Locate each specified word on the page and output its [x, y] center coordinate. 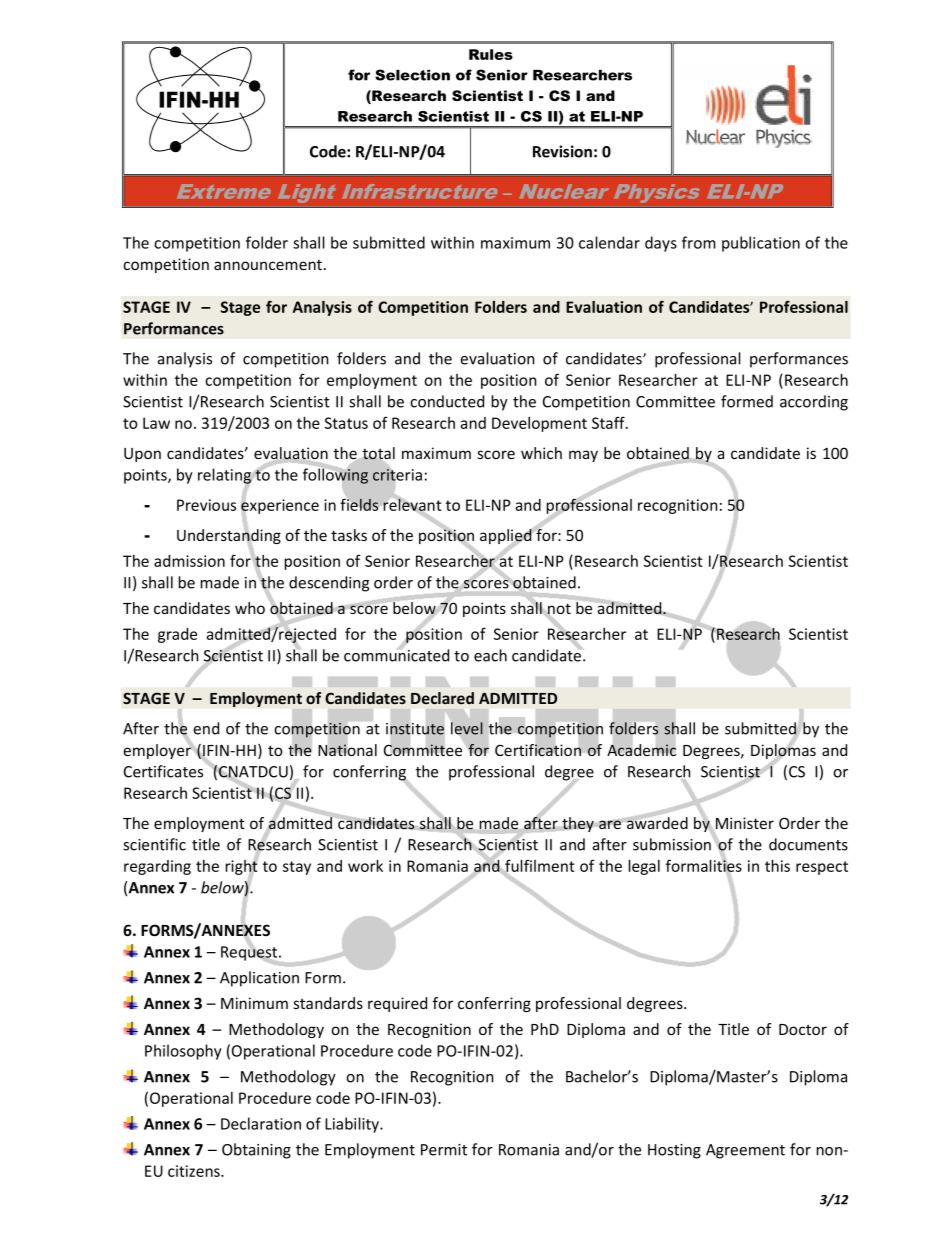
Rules [491, 54]
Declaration [261, 1123]
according [814, 403]
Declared [442, 698]
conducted [447, 401]
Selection [412, 75]
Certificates [163, 771]
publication [761, 244]
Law [156, 423]
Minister [745, 823]
